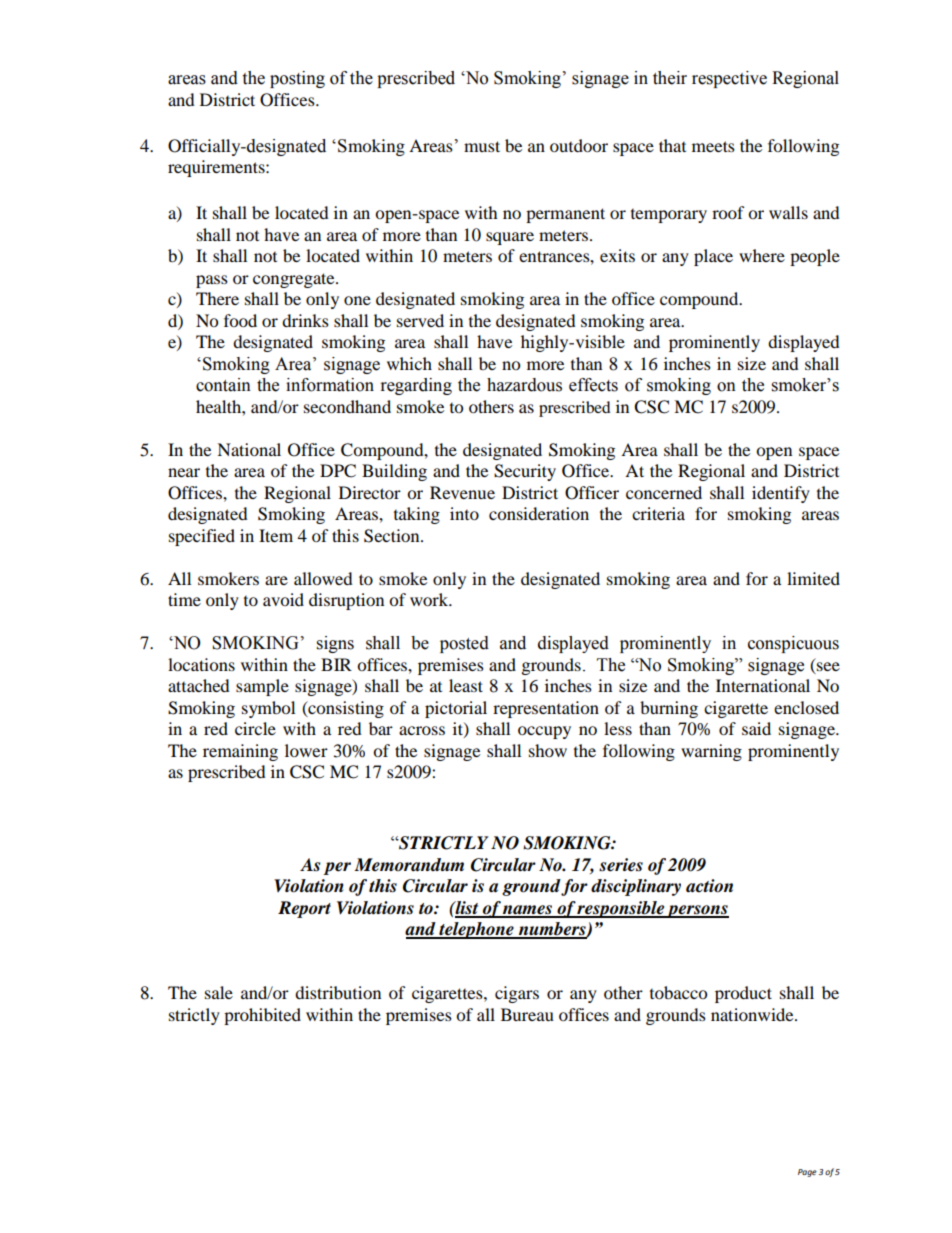  What do you see at coordinates (729, 79) in the screenshot?
I see `respective` at bounding box center [729, 79].
